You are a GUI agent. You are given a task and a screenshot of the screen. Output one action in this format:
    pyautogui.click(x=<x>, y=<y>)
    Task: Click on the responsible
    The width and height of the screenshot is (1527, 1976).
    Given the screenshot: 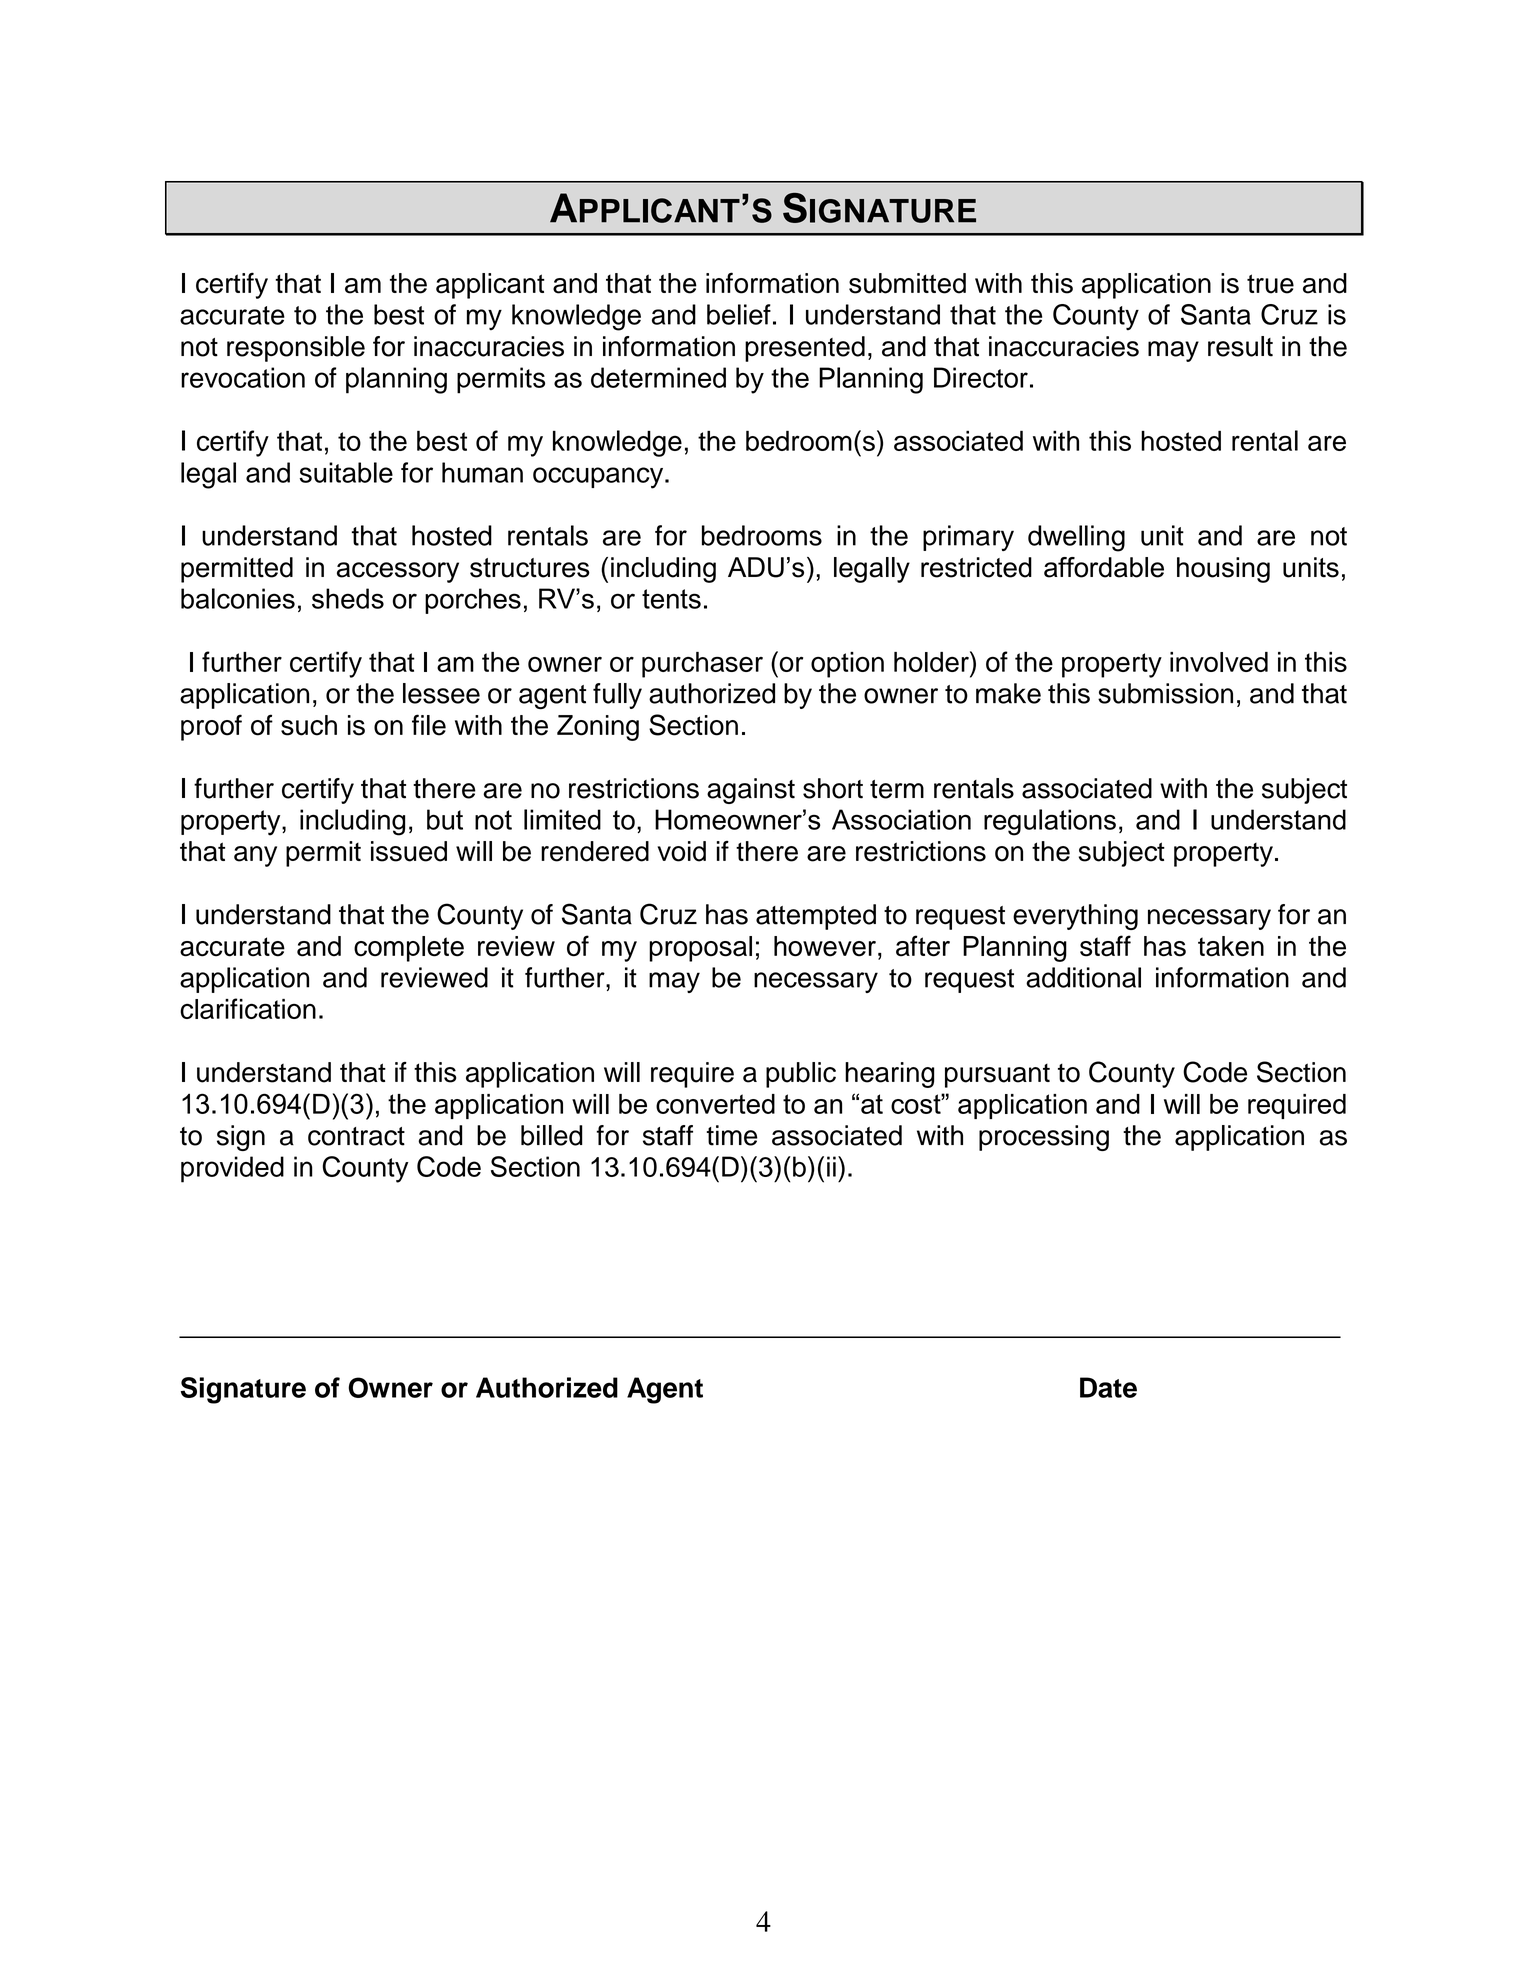 What is the action you would take?
    pyautogui.click(x=296, y=349)
